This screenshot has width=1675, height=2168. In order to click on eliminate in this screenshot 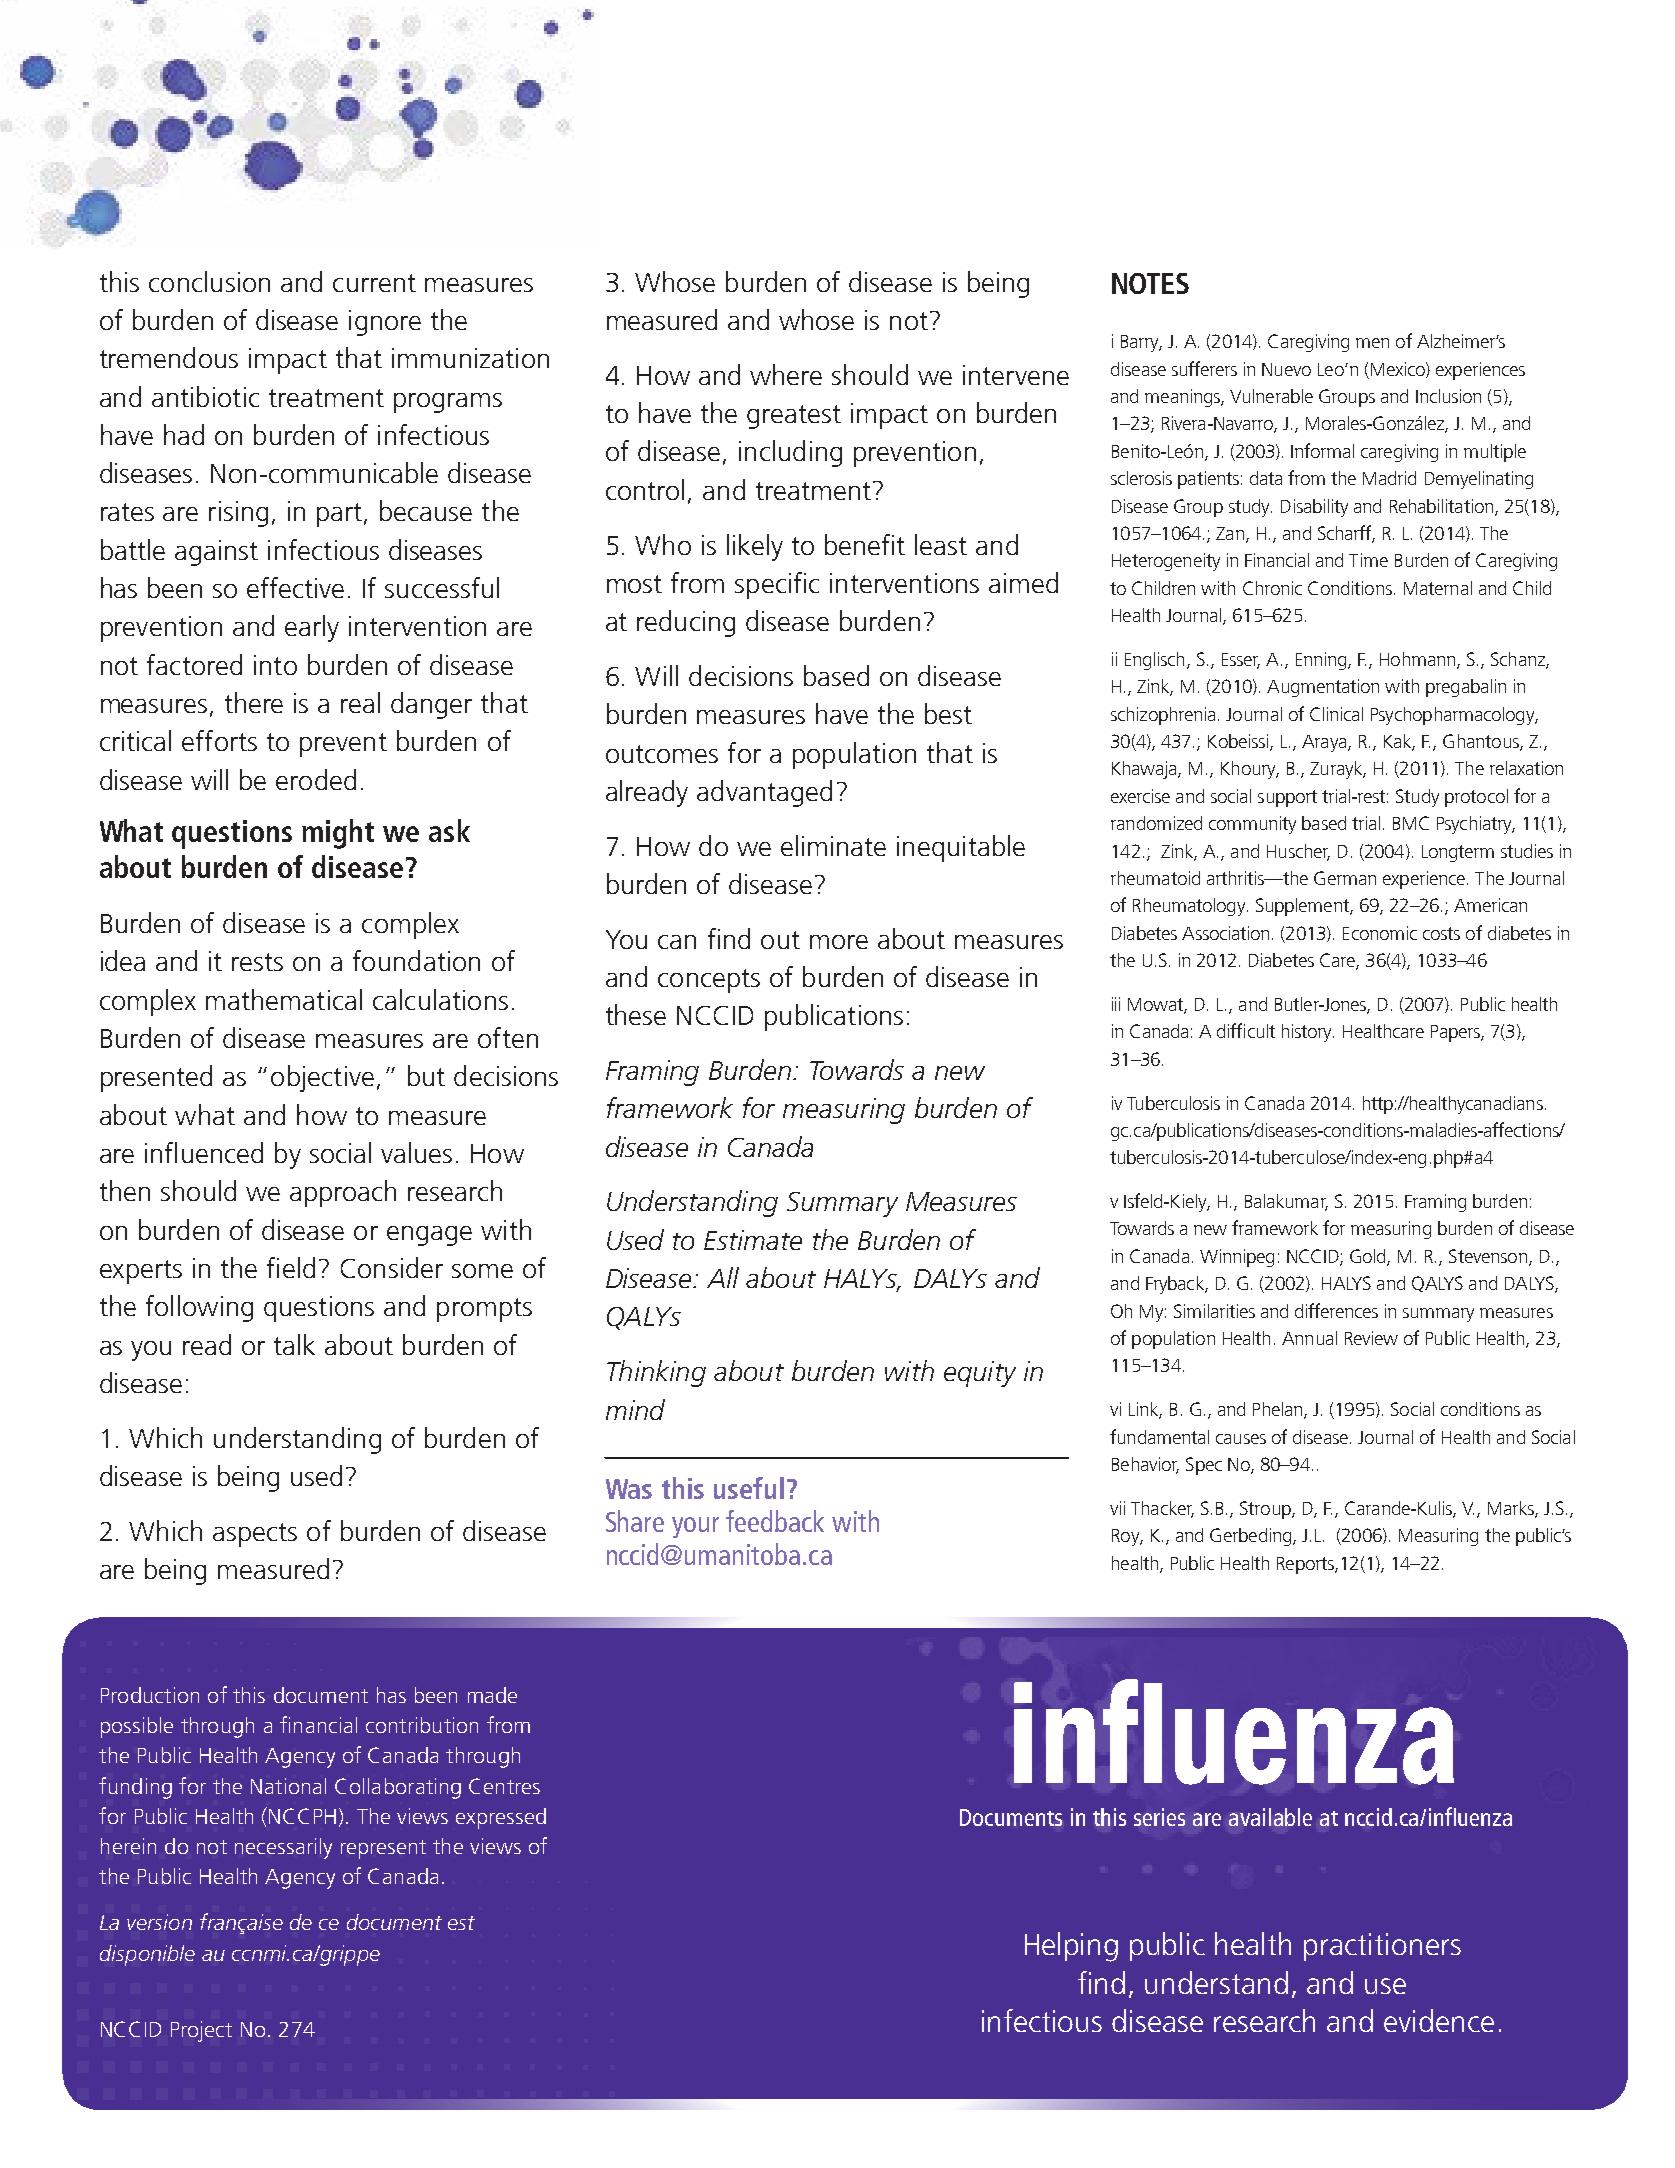, I will do `click(833, 845)`.
